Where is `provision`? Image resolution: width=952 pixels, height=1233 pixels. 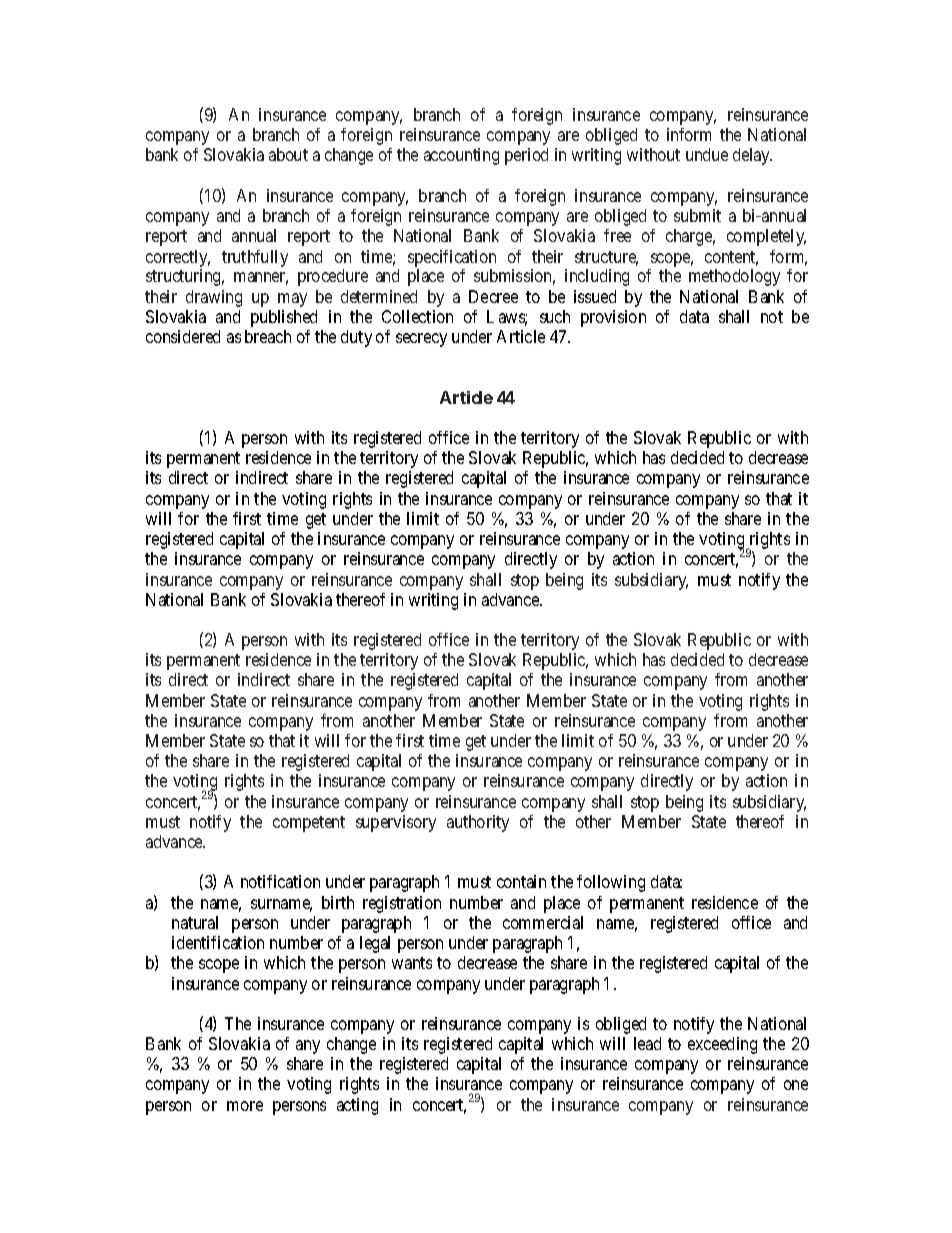 provision is located at coordinates (613, 318).
